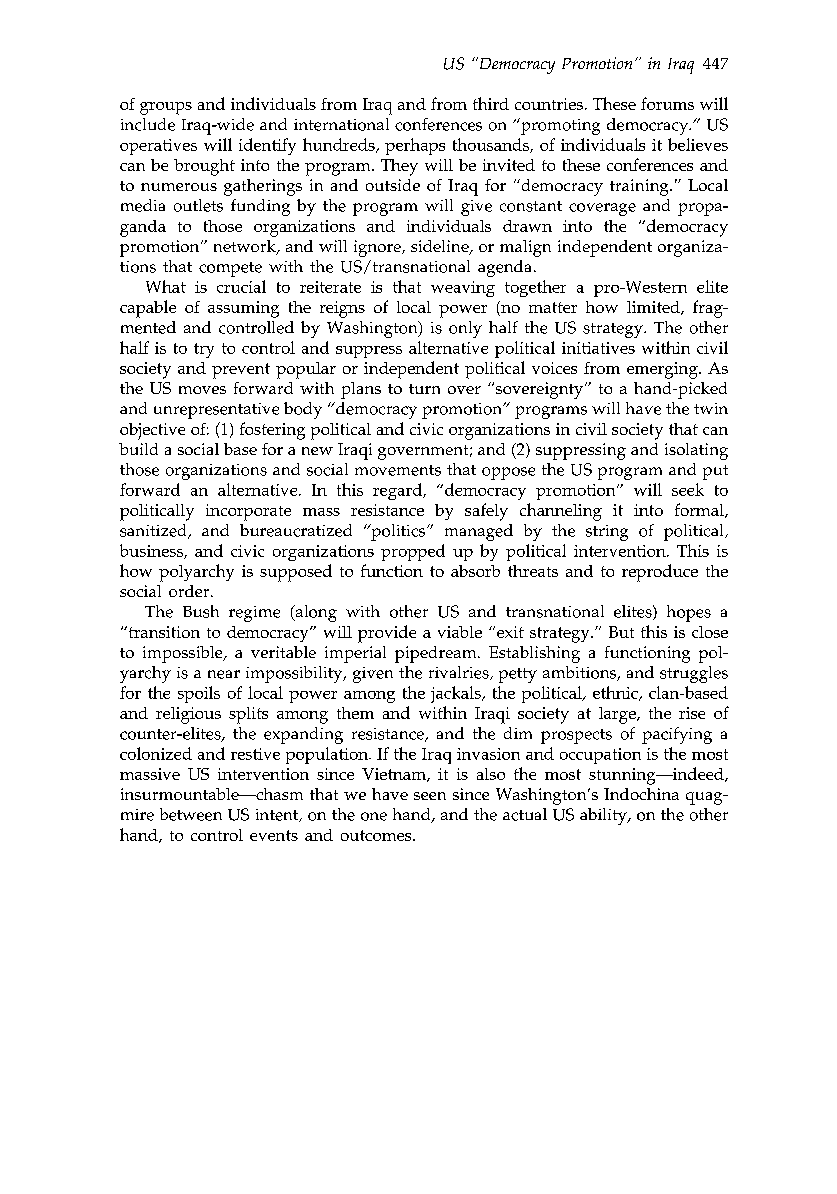 The width and height of the image is (837, 1194). Describe the element at coordinates (204, 350) in the image. I see `try` at that location.
